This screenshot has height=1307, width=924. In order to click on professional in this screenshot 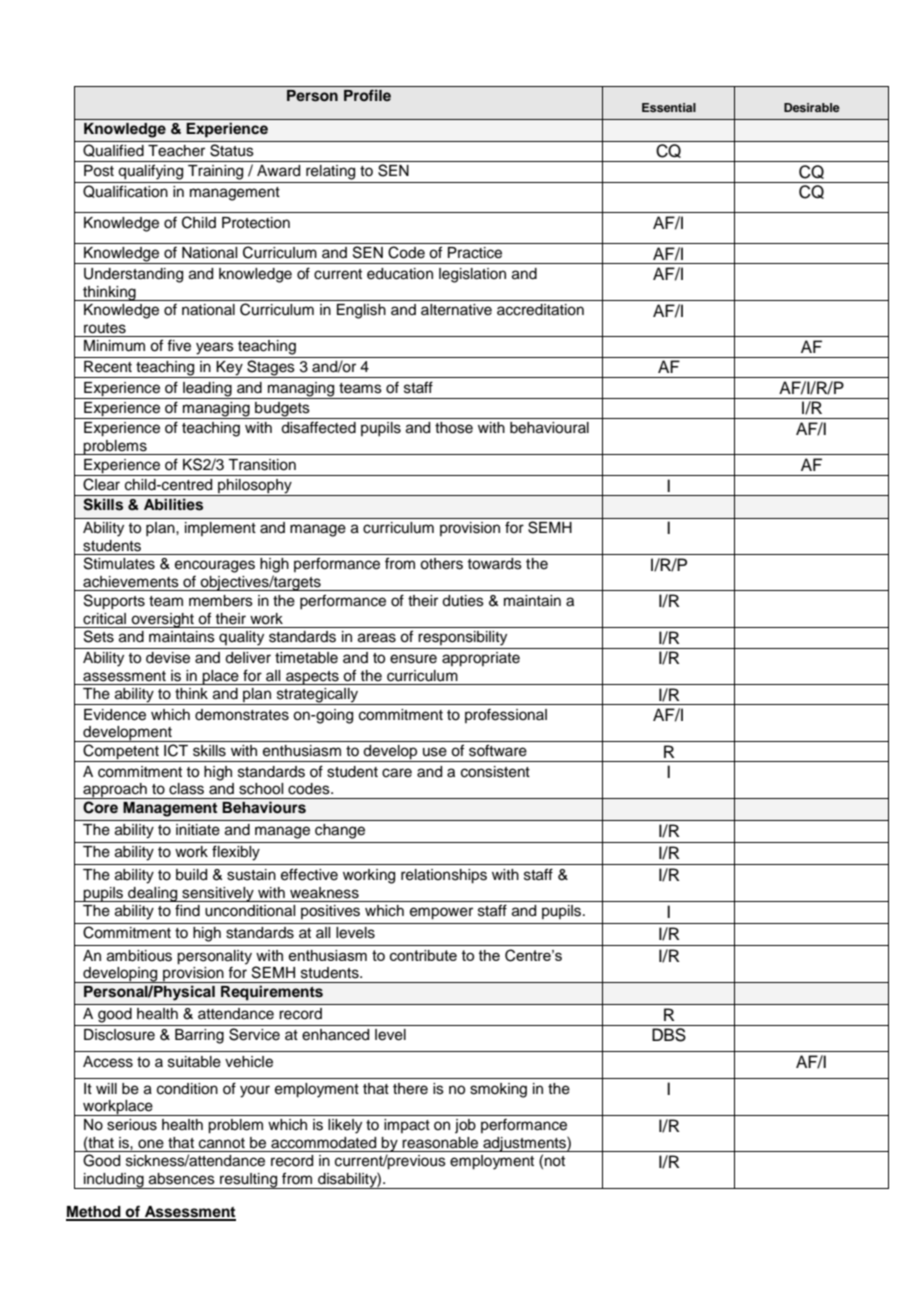, I will do `click(506, 715)`.
